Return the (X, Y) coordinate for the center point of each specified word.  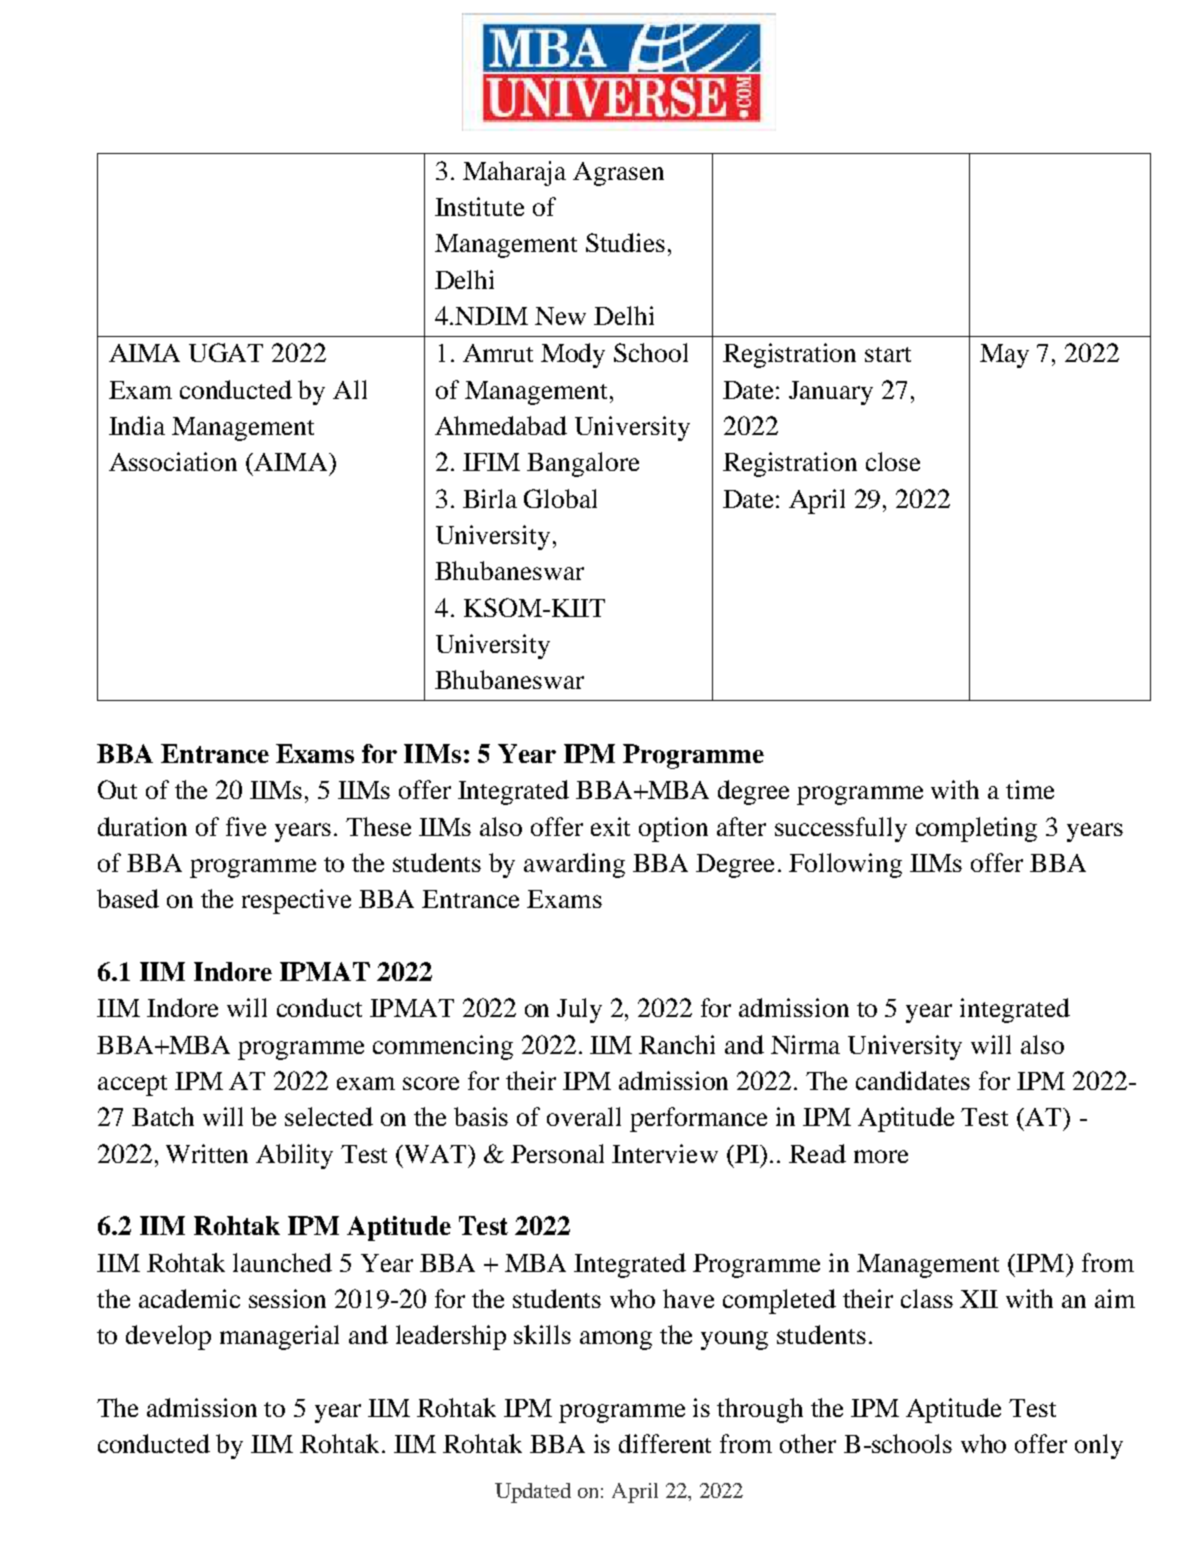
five (246, 826)
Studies (625, 242)
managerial (279, 1337)
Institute (479, 206)
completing (976, 829)
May (1004, 356)
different (665, 1443)
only (1099, 1446)
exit (610, 826)
